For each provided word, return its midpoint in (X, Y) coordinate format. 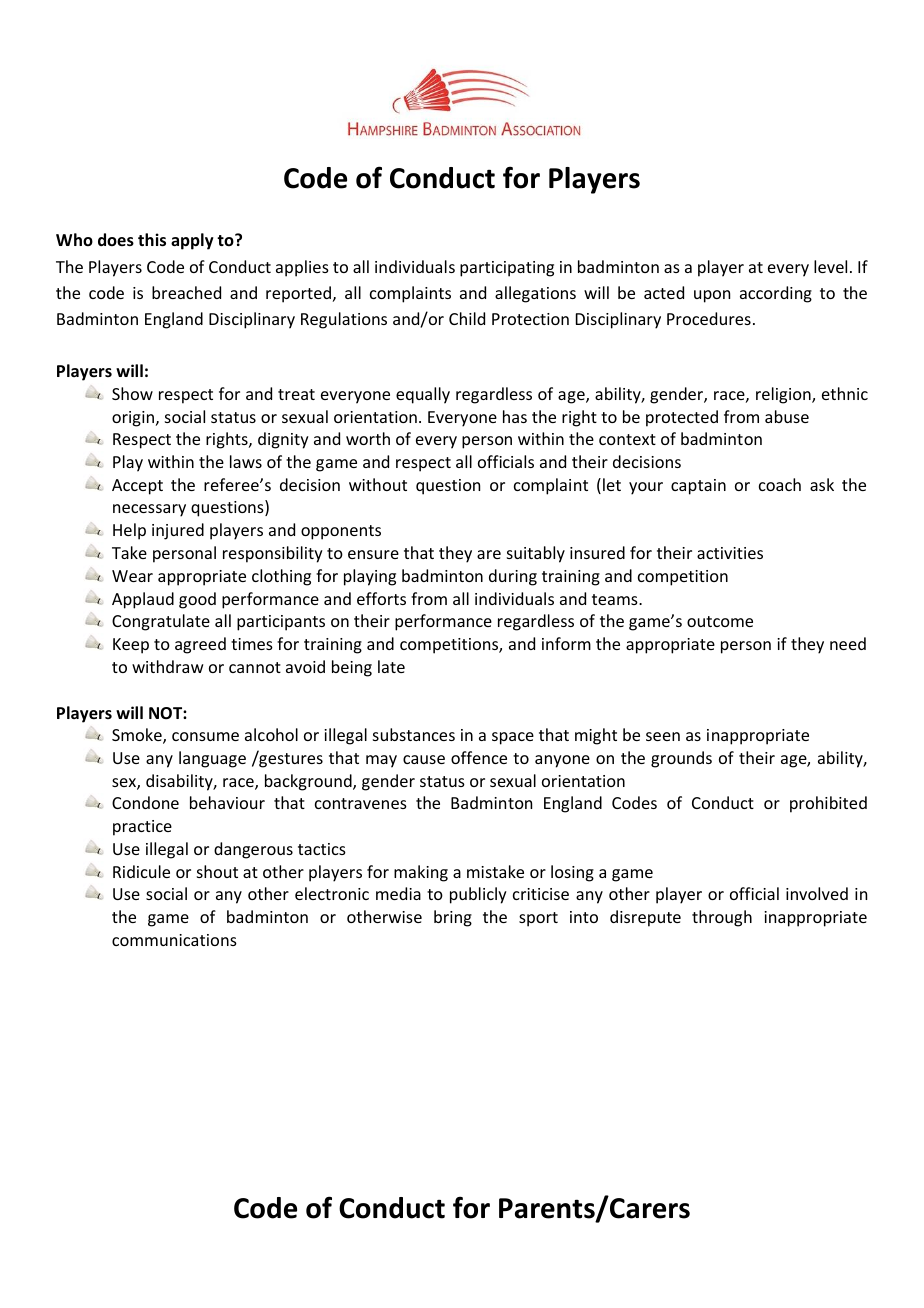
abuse (787, 416)
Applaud (143, 600)
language (212, 759)
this (152, 240)
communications (174, 940)
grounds (681, 759)
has (515, 416)
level (830, 266)
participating (507, 269)
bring (453, 918)
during (513, 577)
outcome (720, 621)
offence (479, 757)
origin (134, 419)
